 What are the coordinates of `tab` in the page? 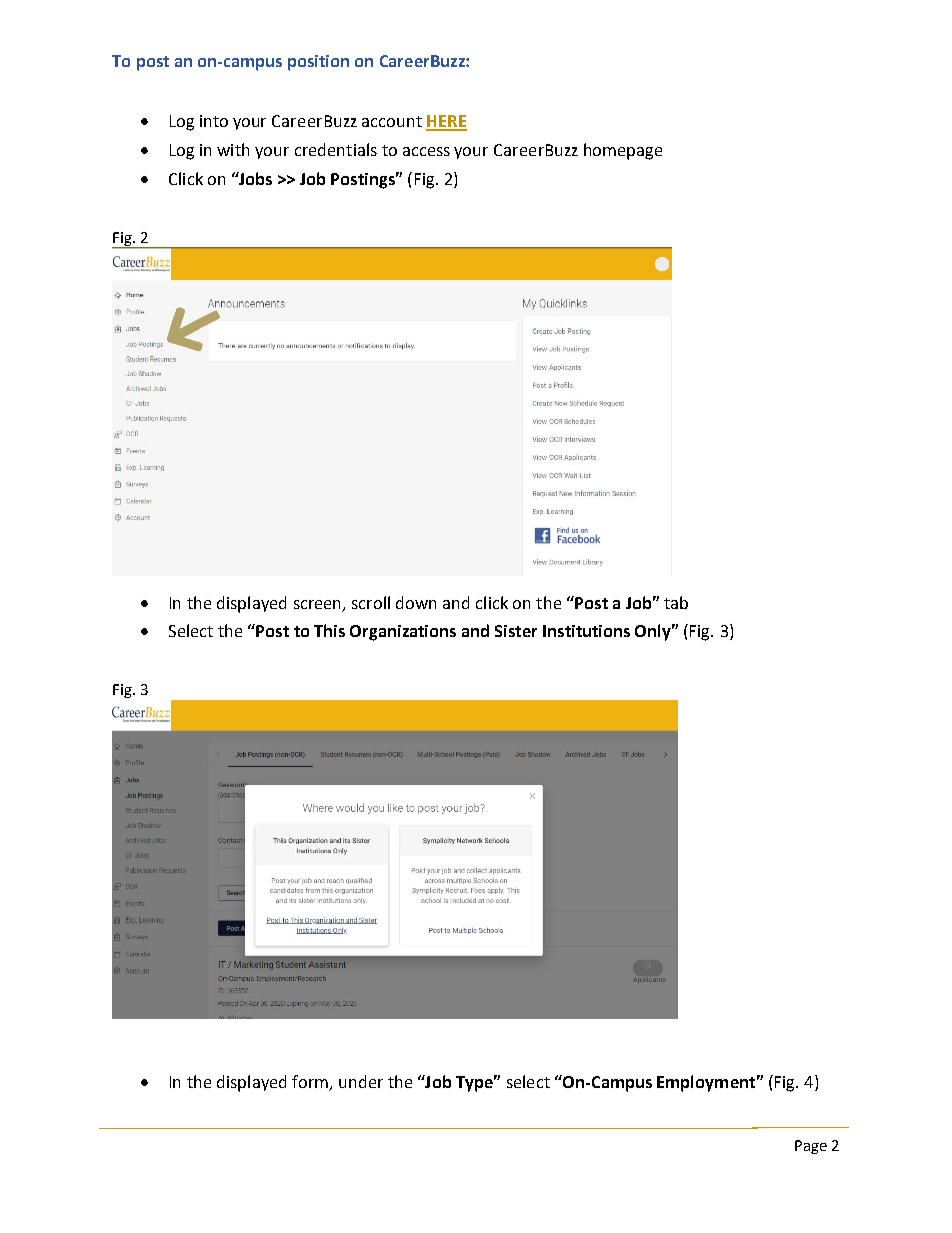 It's located at (676, 602).
